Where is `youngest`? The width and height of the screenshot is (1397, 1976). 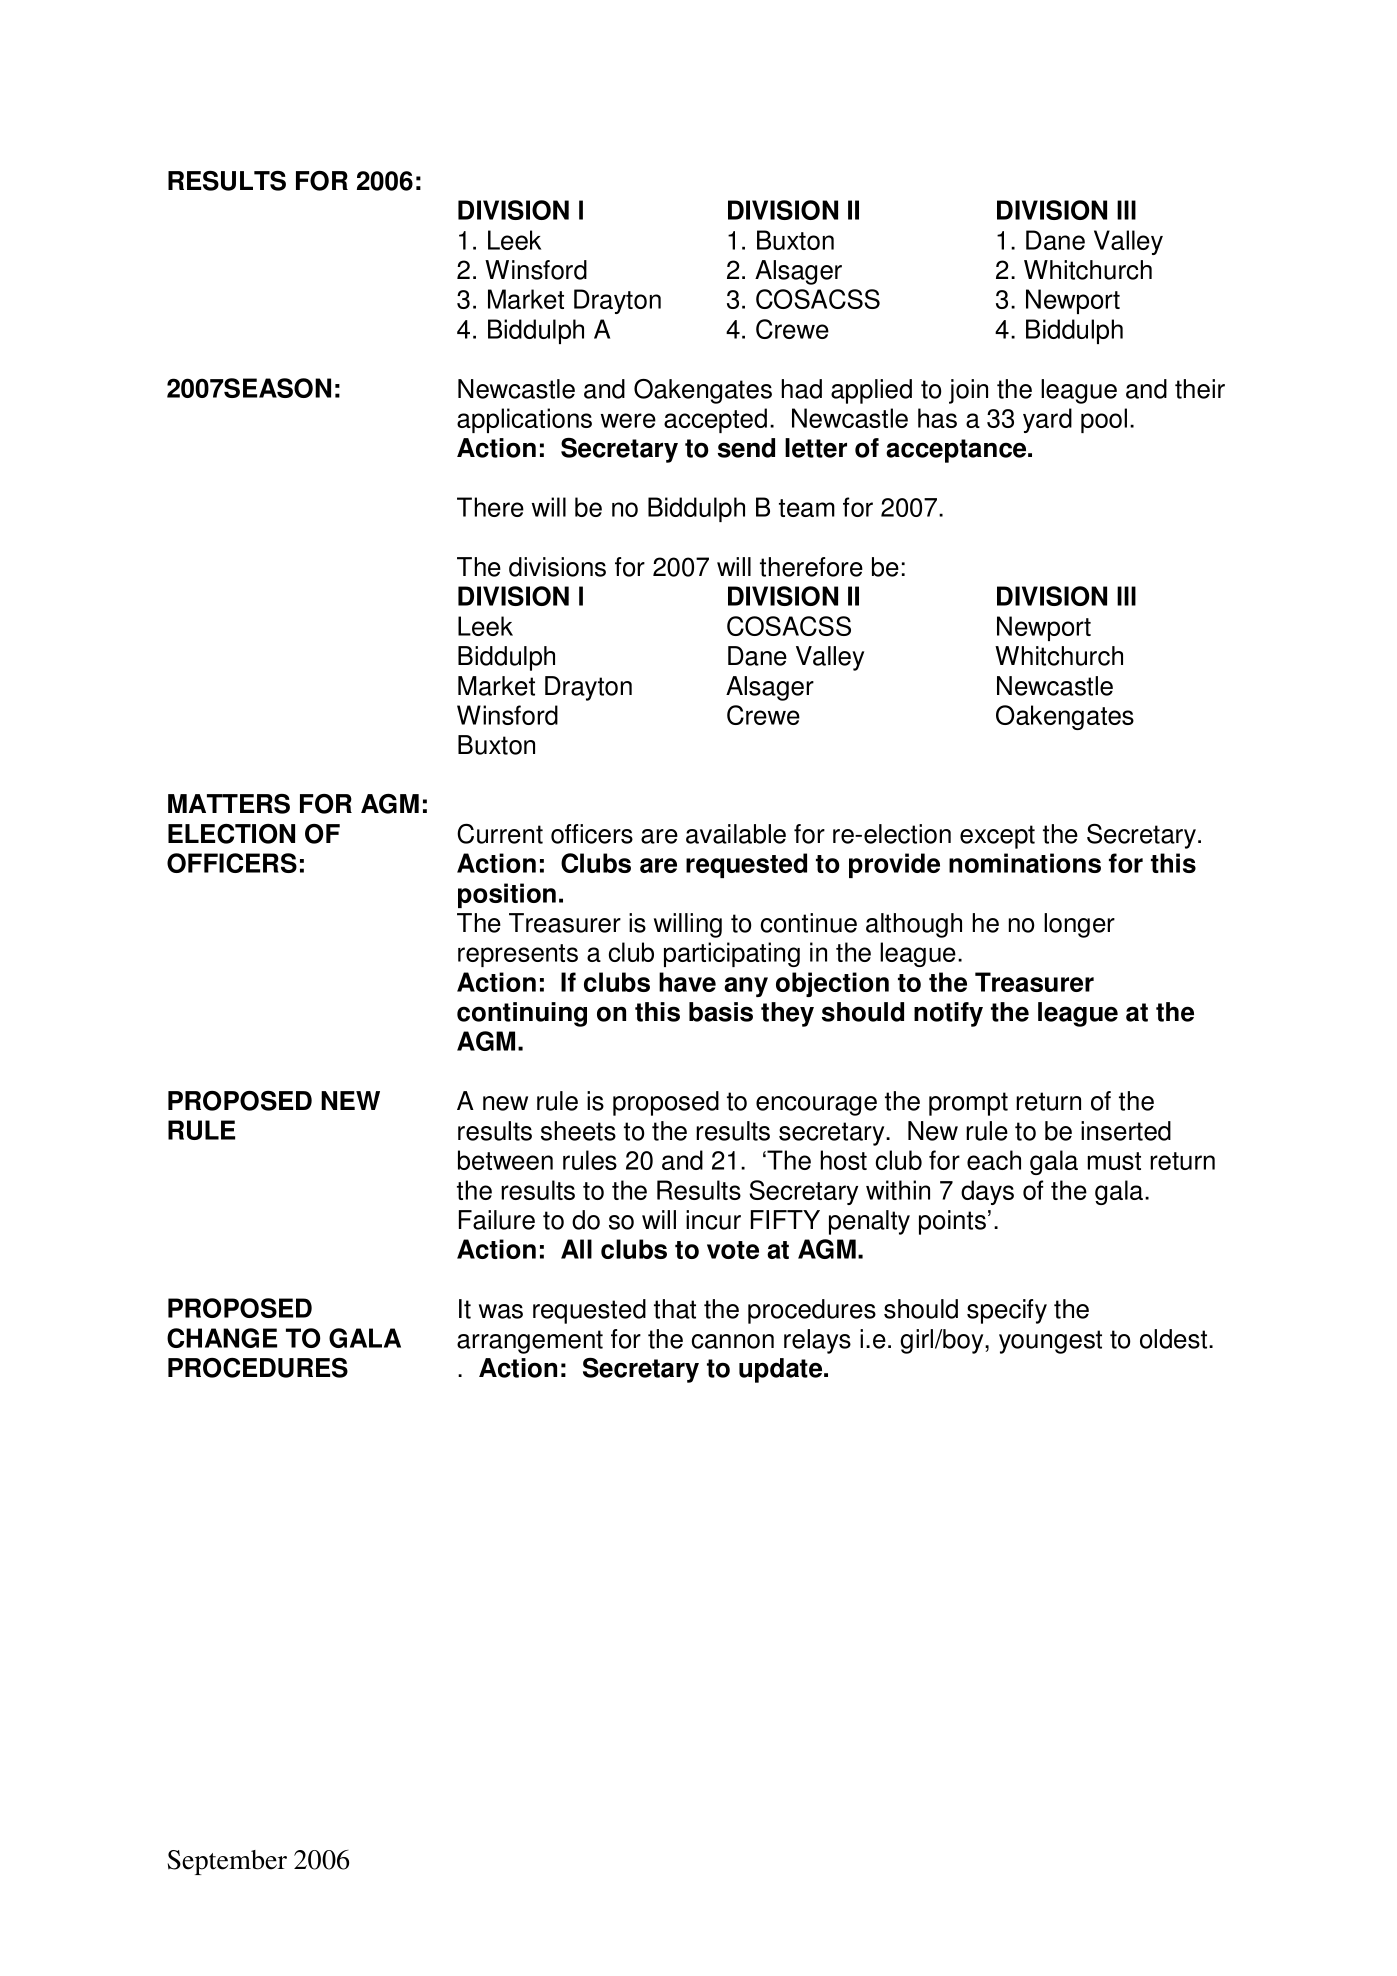
youngest is located at coordinates (1050, 1342).
